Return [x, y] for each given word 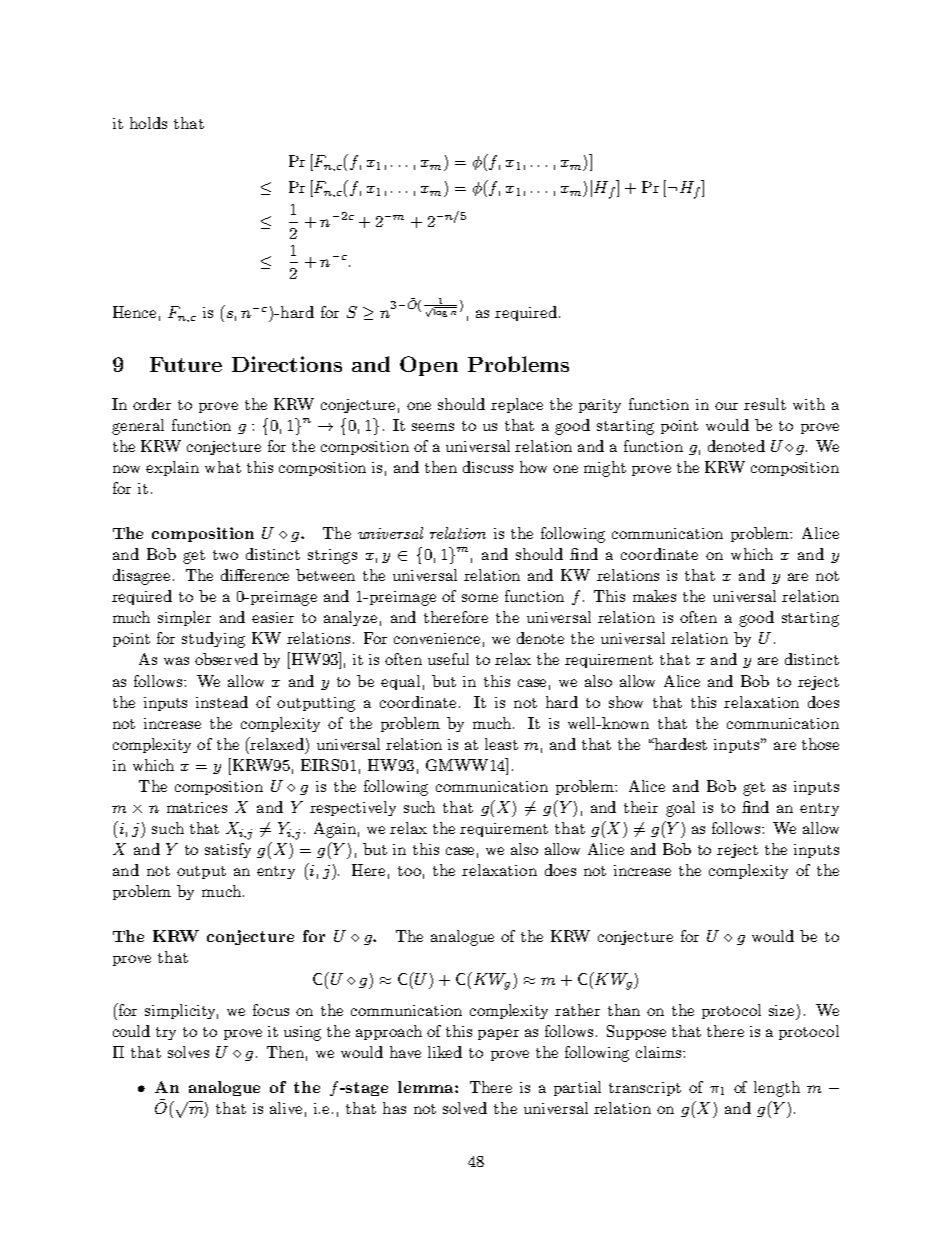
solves [188, 1052]
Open [429, 366]
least [501, 744]
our [726, 406]
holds [148, 123]
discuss [488, 467]
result [765, 404]
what [223, 467]
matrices [197, 807]
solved [465, 1108]
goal [680, 809]
